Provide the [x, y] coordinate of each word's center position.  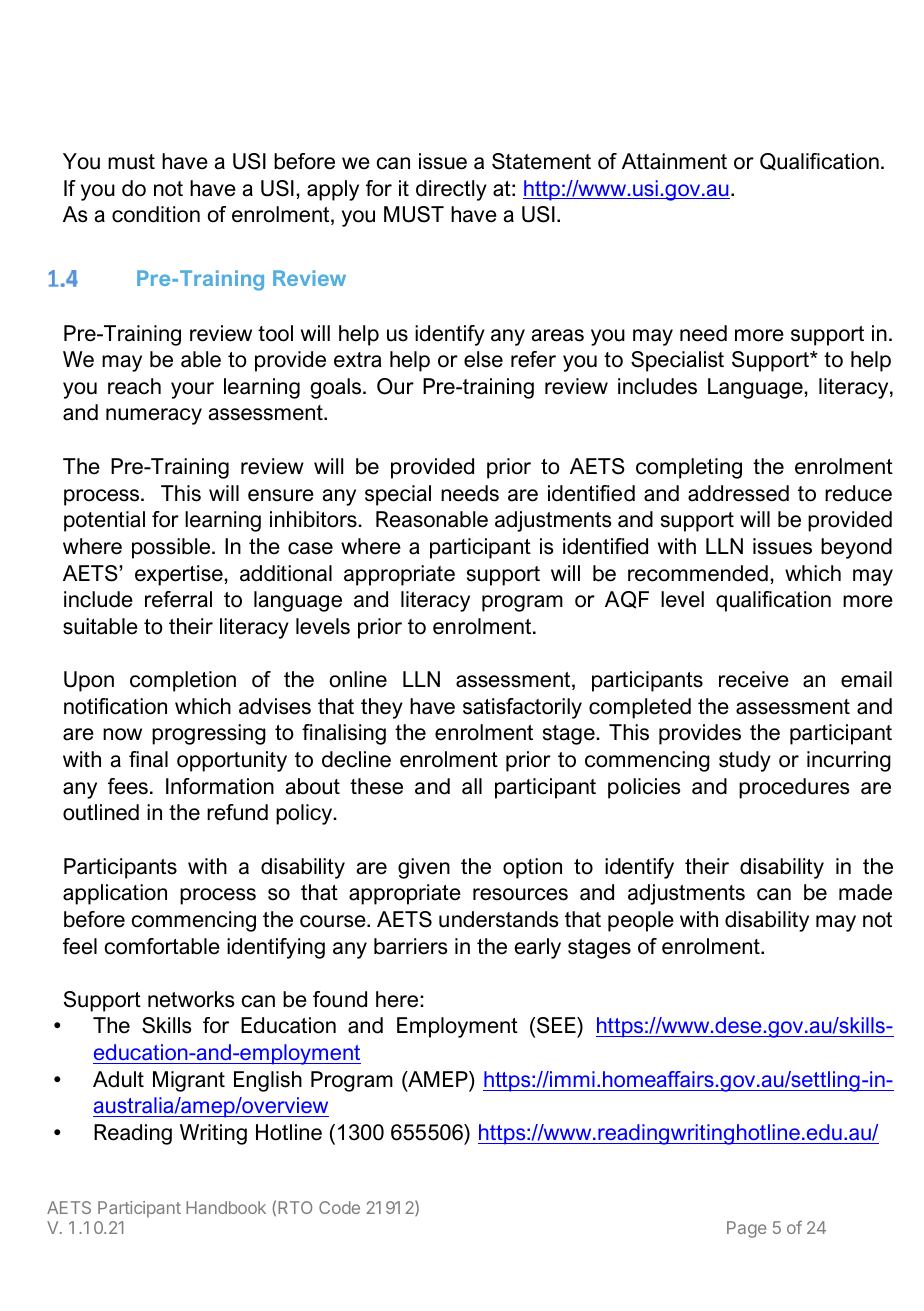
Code [339, 1207]
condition [156, 214]
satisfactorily [522, 708]
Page [746, 1229]
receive [754, 679]
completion [183, 681]
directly [451, 190]
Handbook [226, 1207]
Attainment [674, 161]
